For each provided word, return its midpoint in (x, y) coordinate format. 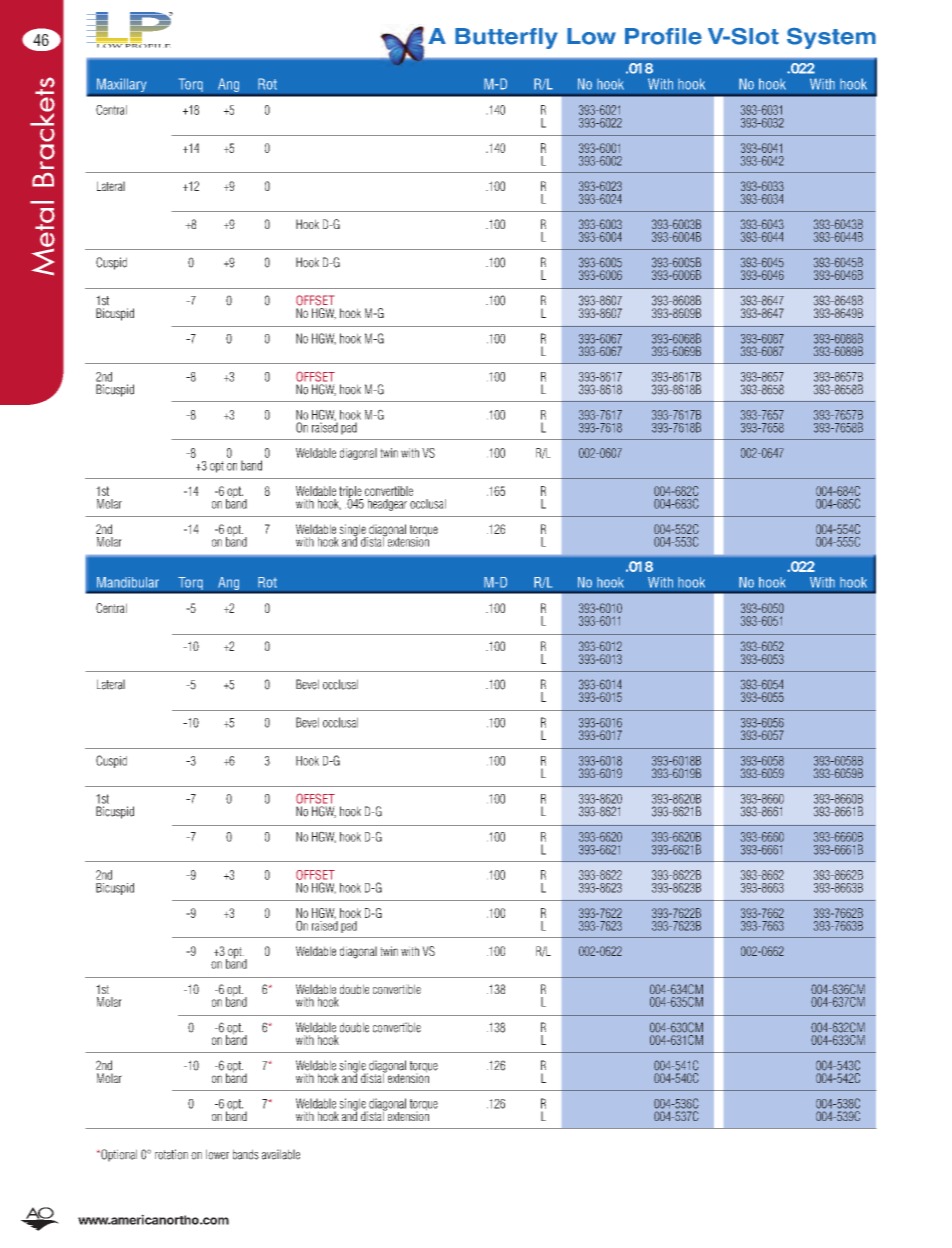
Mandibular (128, 582)
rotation (171, 1154)
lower (217, 1154)
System (831, 38)
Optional (118, 1155)
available (281, 1154)
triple (351, 493)
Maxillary (122, 85)
